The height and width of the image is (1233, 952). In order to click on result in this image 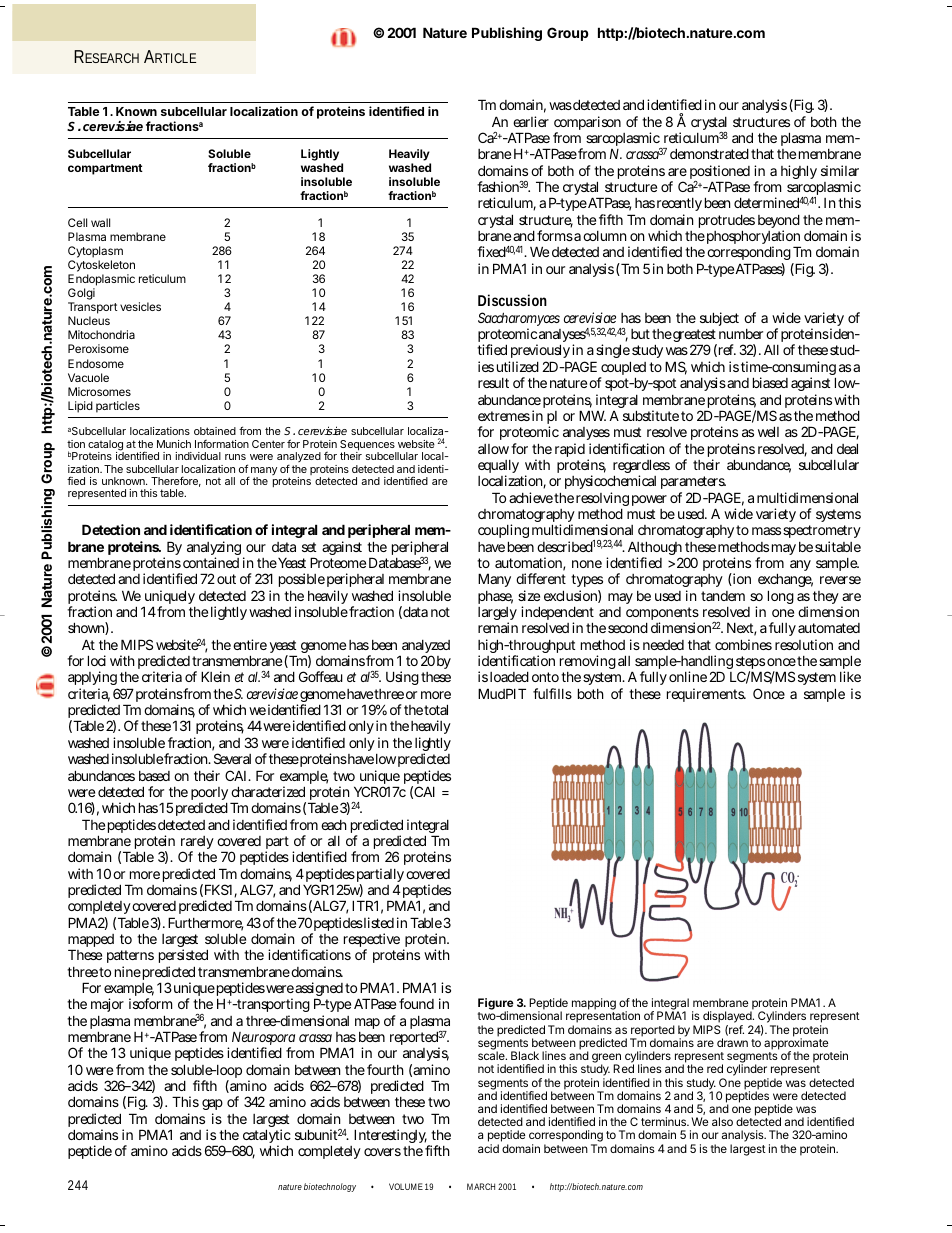, I will do `click(493, 383)`.
